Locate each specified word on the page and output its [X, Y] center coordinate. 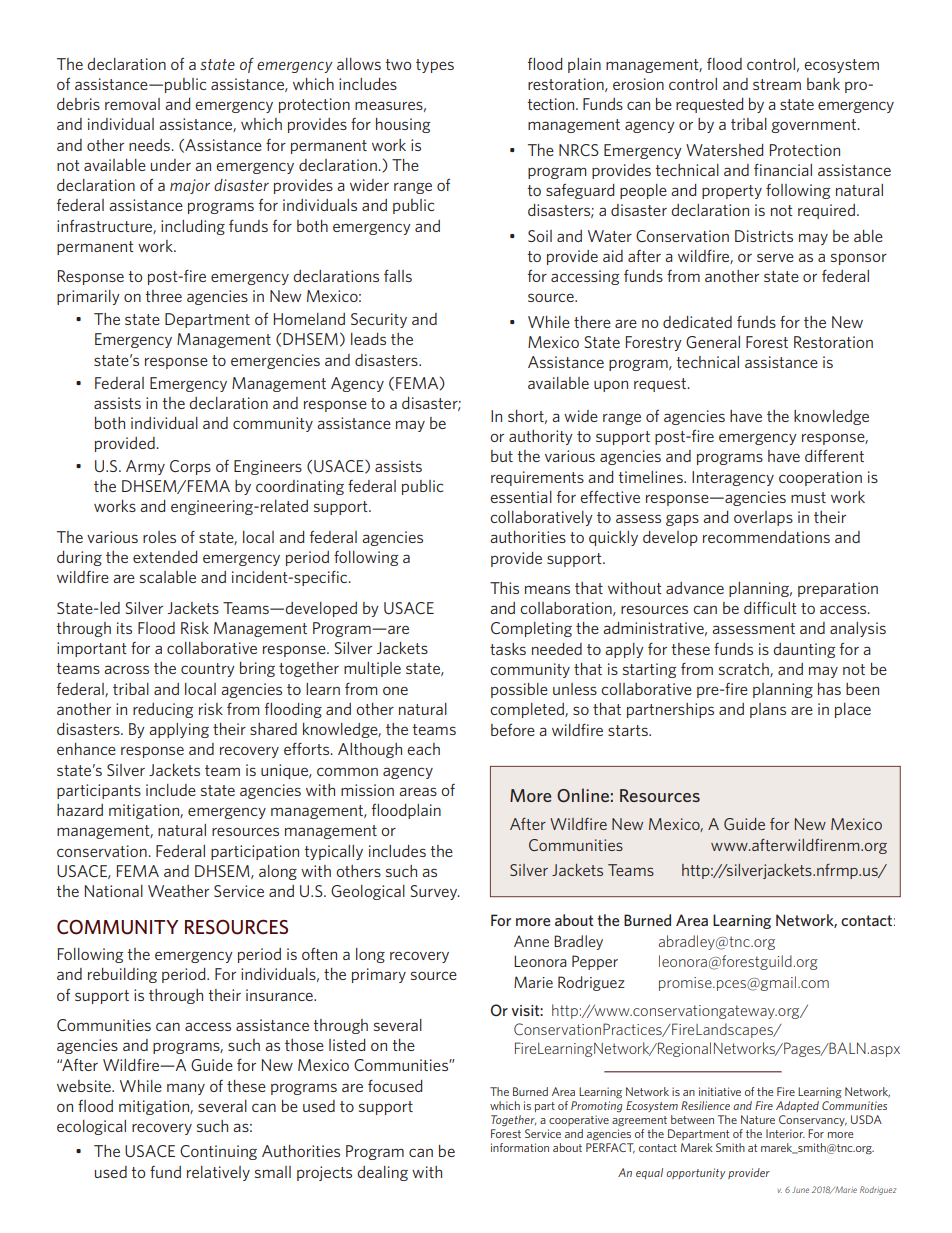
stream [777, 84]
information [520, 1147]
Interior [785, 1133]
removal [132, 104]
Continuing [218, 1152]
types [435, 66]
